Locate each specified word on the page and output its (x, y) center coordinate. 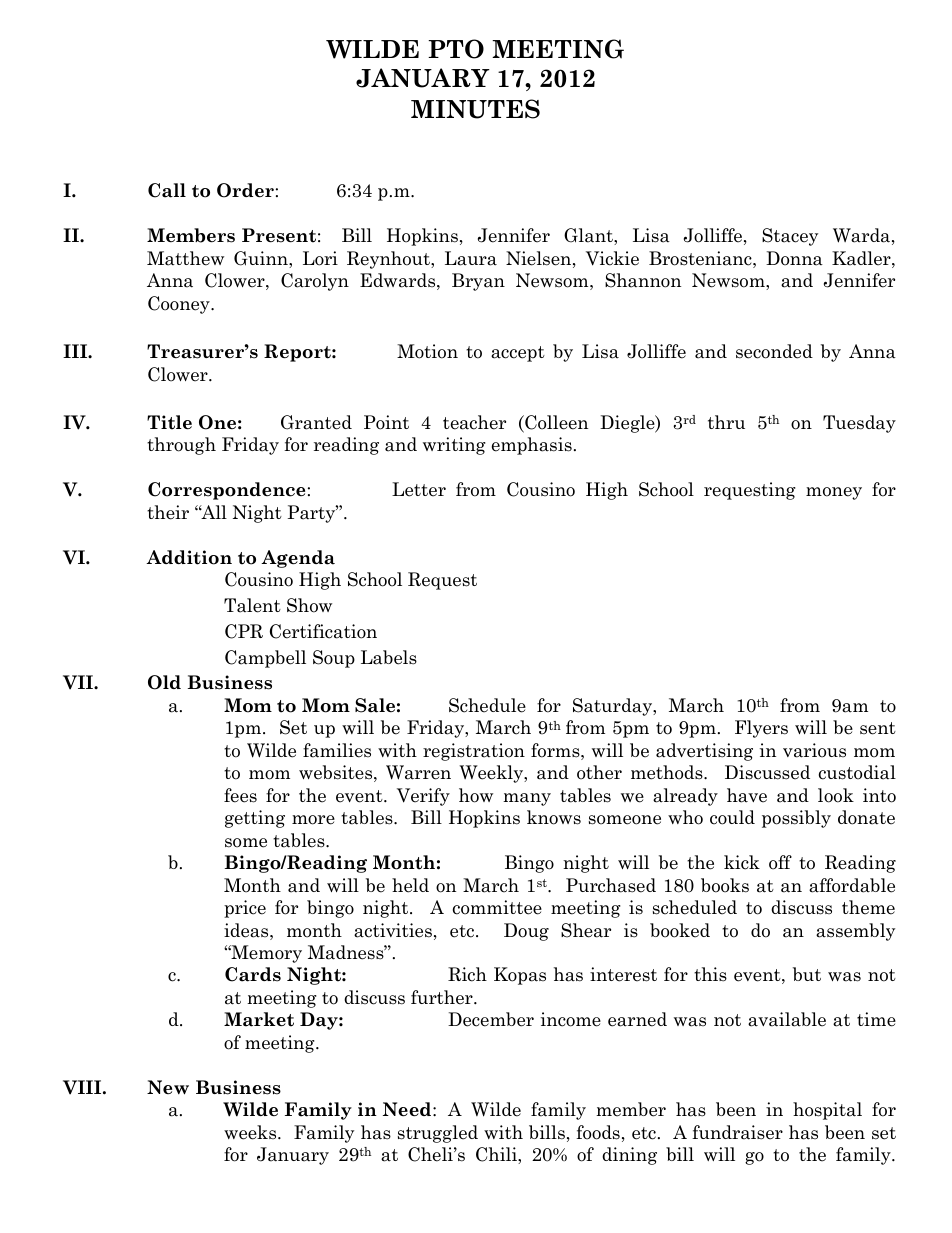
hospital (827, 1111)
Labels (389, 657)
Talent (252, 605)
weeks (251, 1132)
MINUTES (475, 109)
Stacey (790, 237)
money (834, 493)
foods (598, 1132)
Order (245, 190)
